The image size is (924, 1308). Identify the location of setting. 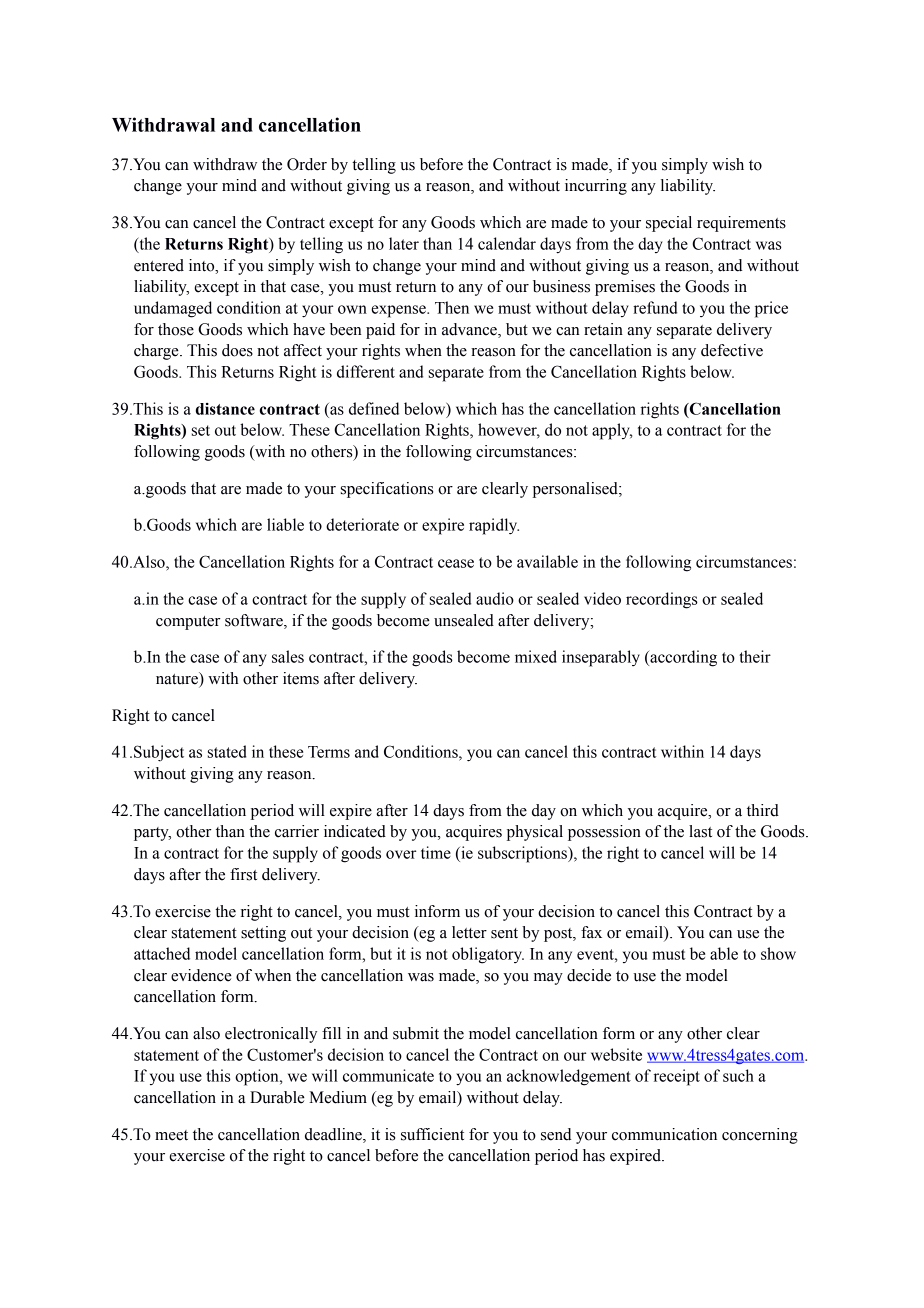
(263, 934).
